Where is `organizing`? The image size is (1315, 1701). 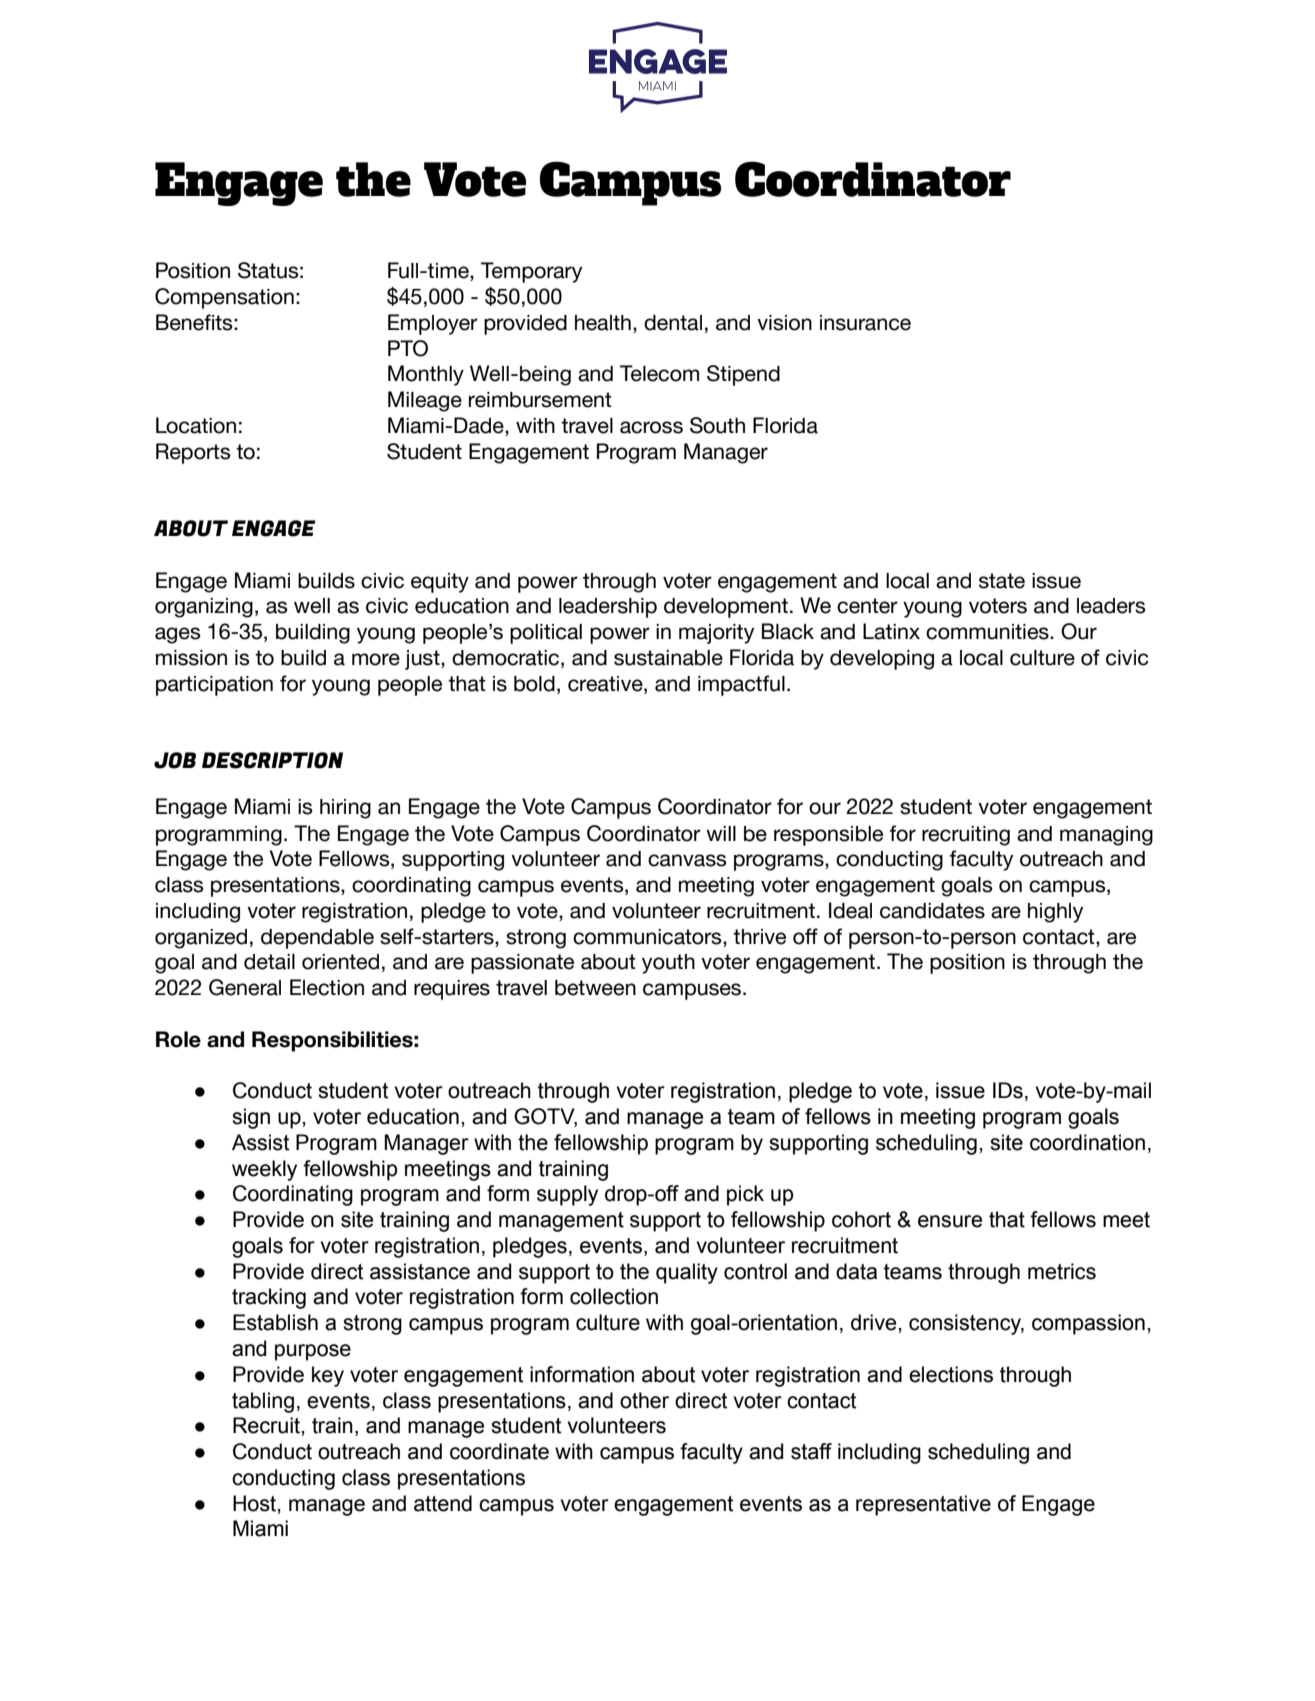 organizing is located at coordinates (204, 608).
